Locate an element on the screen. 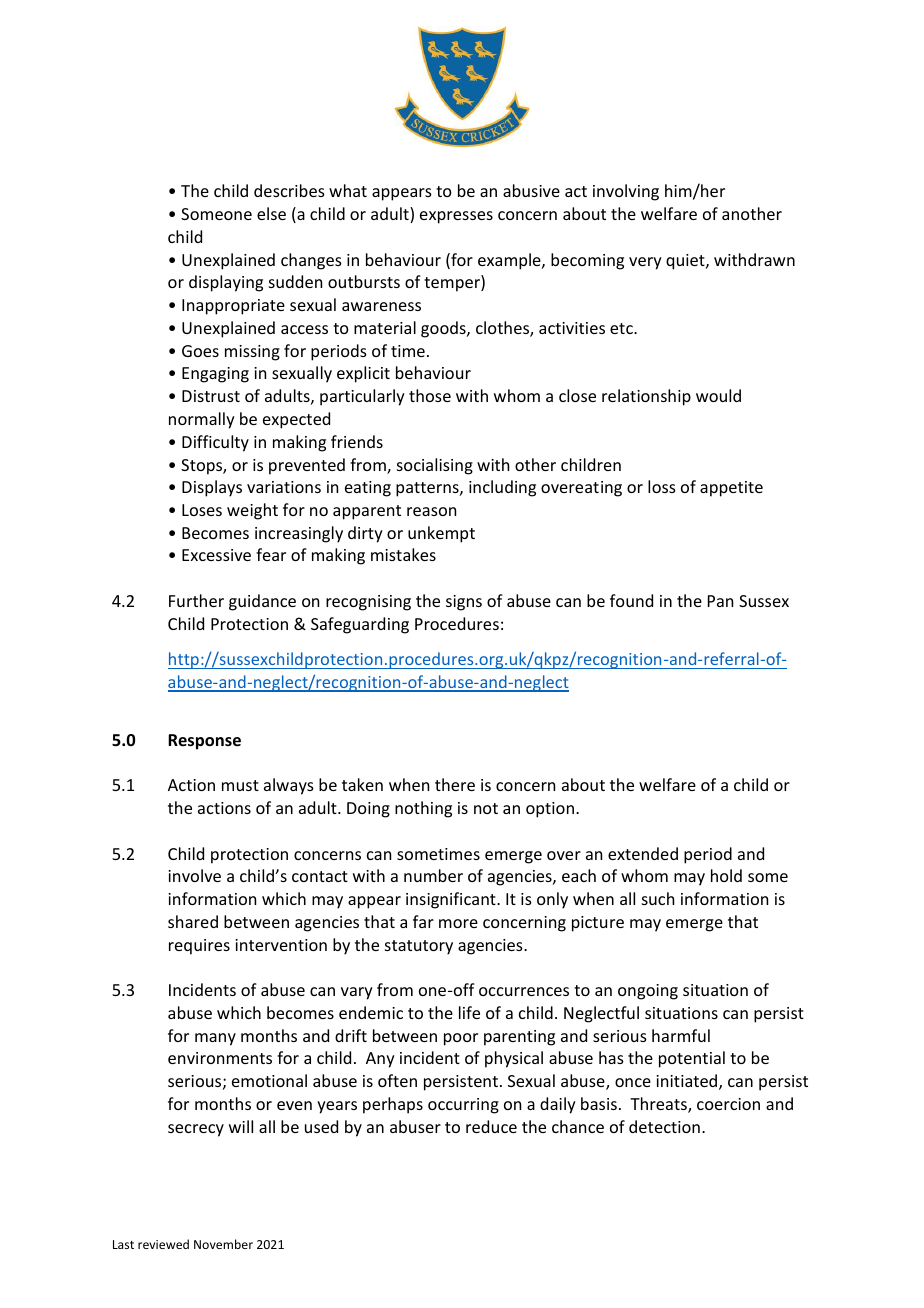 The height and width of the screenshot is (1308, 924). else is located at coordinates (271, 213).
